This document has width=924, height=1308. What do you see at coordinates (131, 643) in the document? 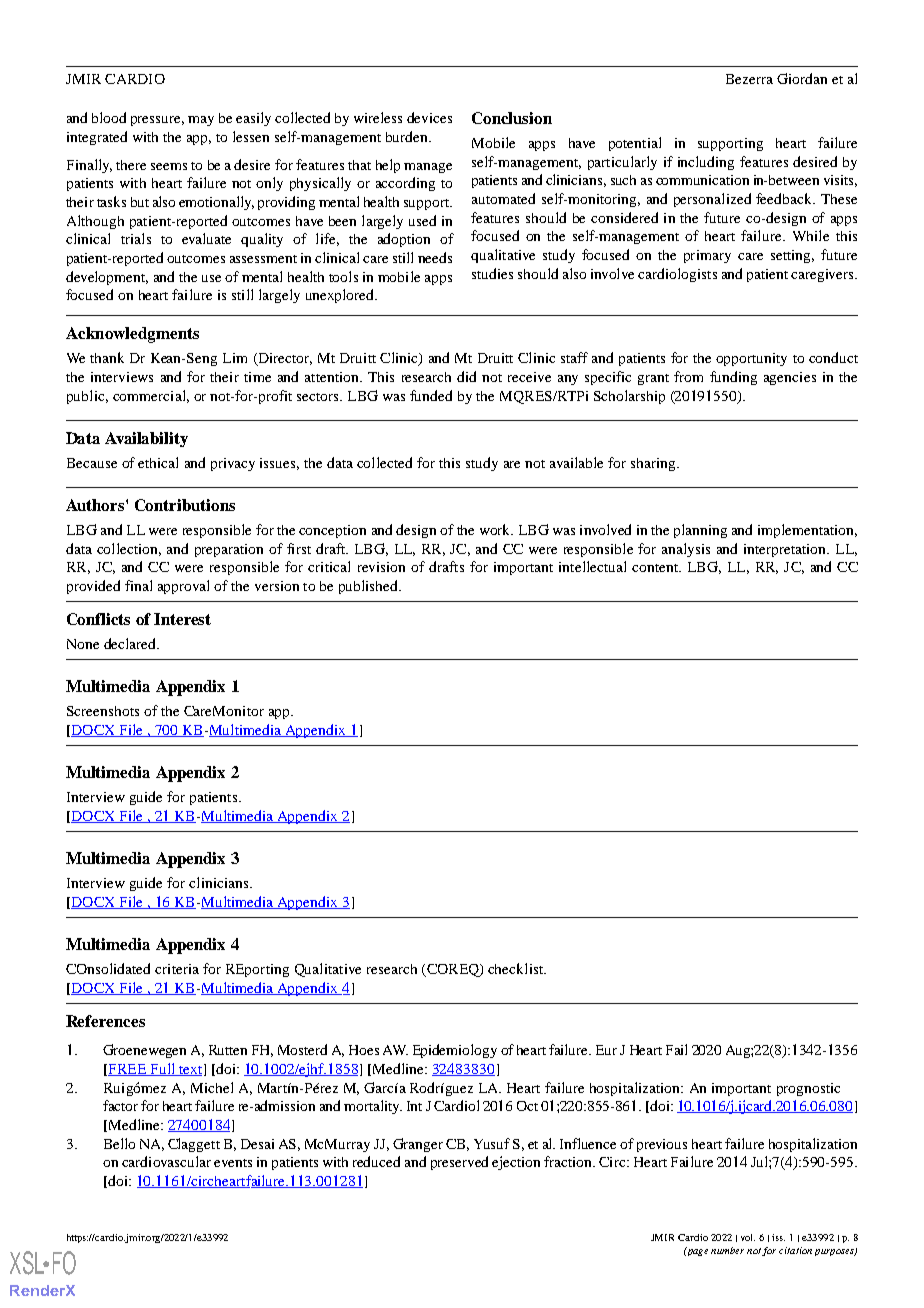
I see `declared` at bounding box center [131, 643].
